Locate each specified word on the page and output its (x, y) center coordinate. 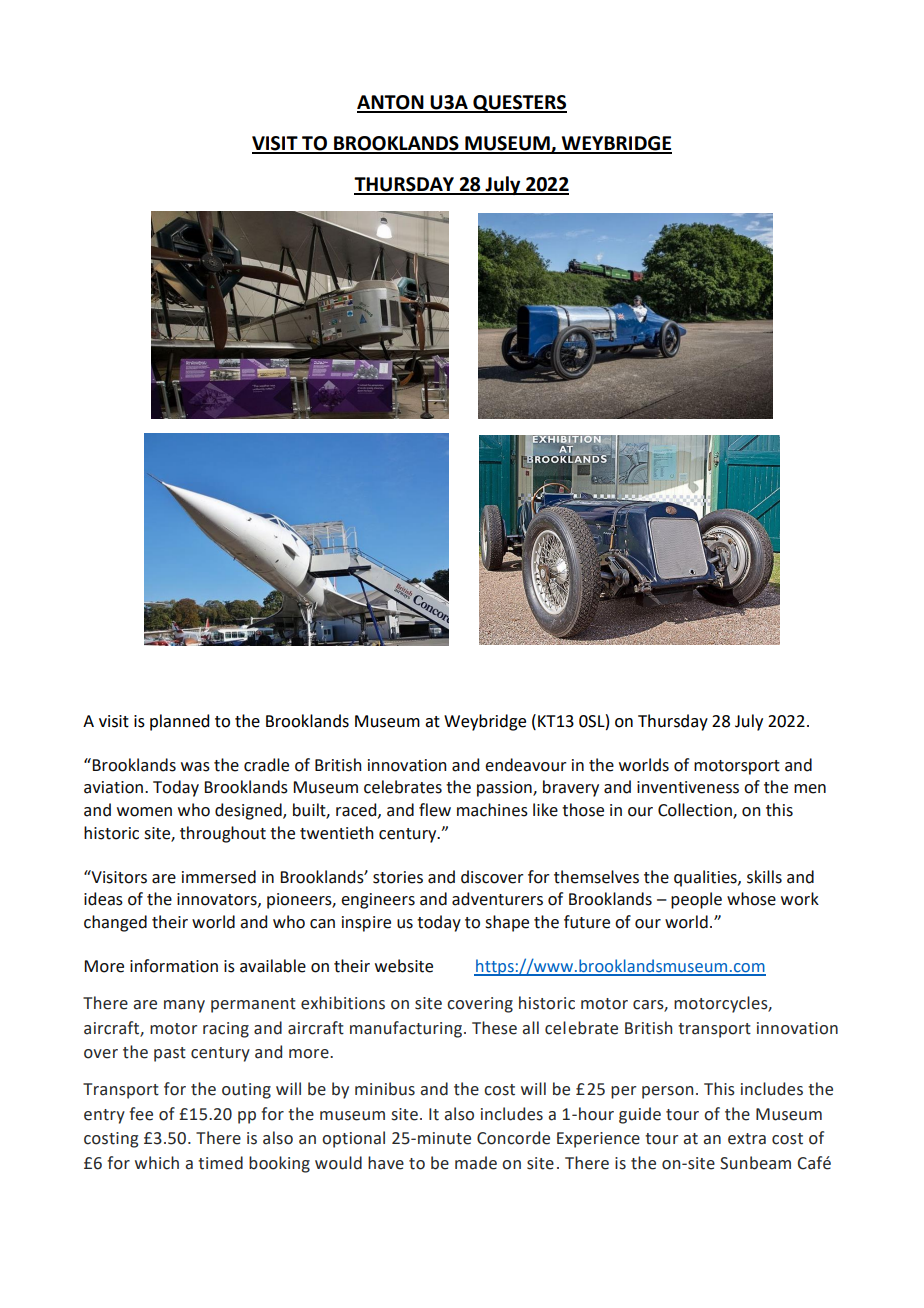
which (157, 1163)
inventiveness (688, 787)
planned (179, 722)
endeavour (526, 765)
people (696, 900)
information (174, 966)
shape (507, 923)
